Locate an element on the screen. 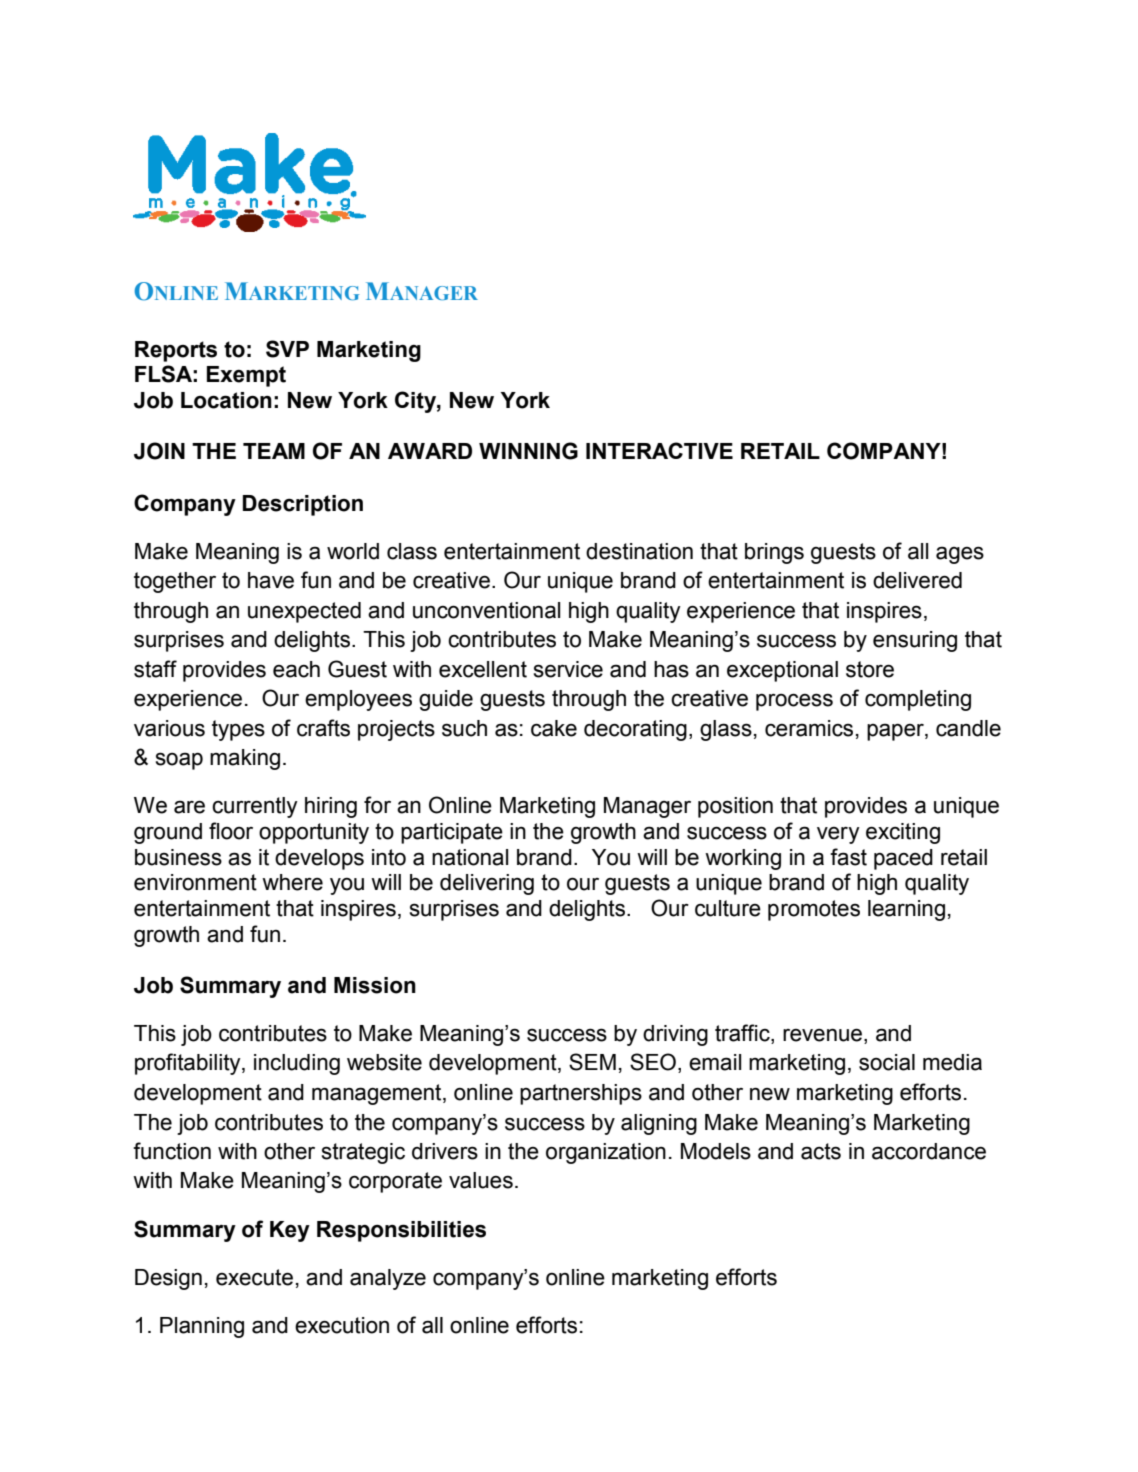  service is located at coordinates (568, 669).
